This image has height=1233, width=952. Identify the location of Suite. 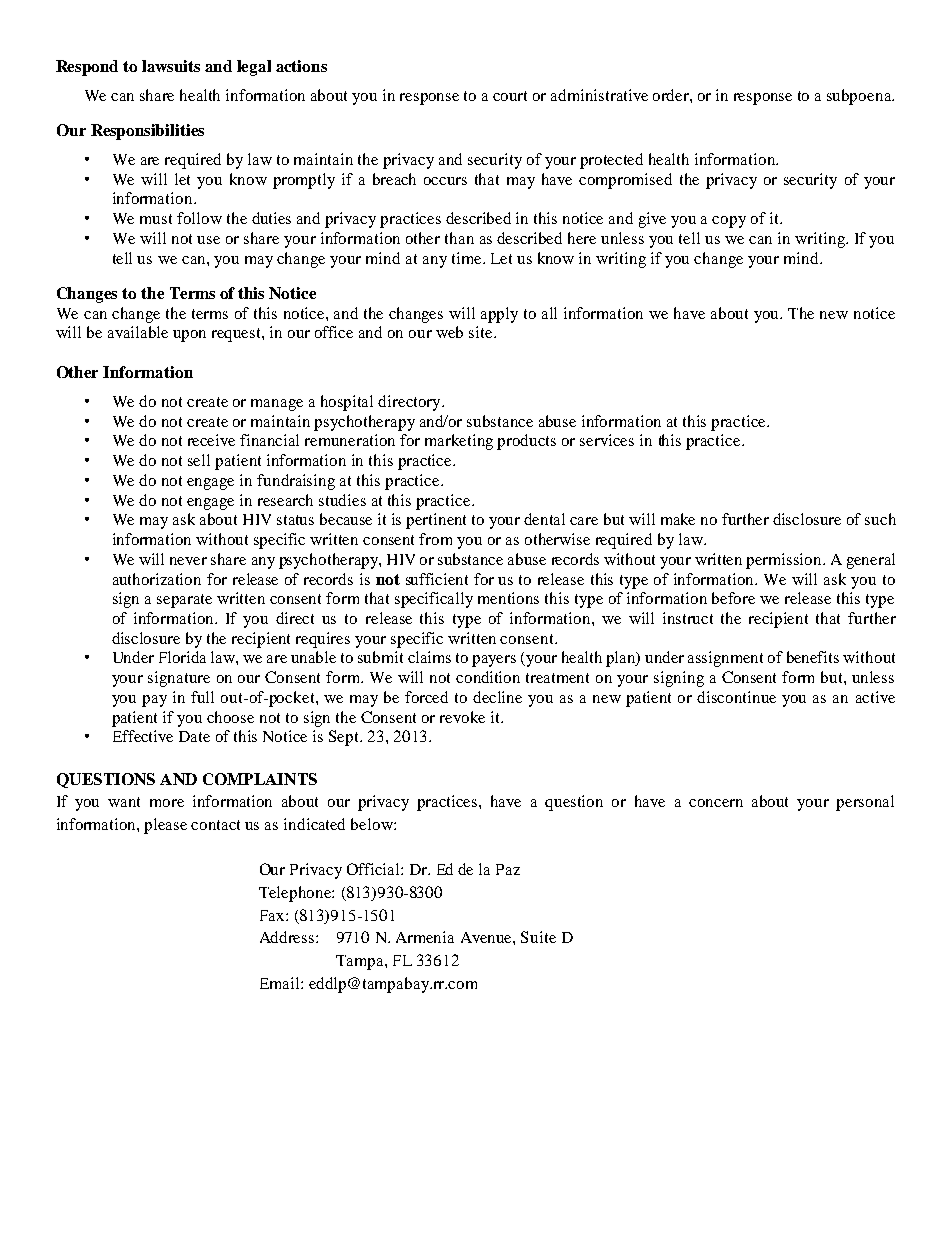
(538, 937).
